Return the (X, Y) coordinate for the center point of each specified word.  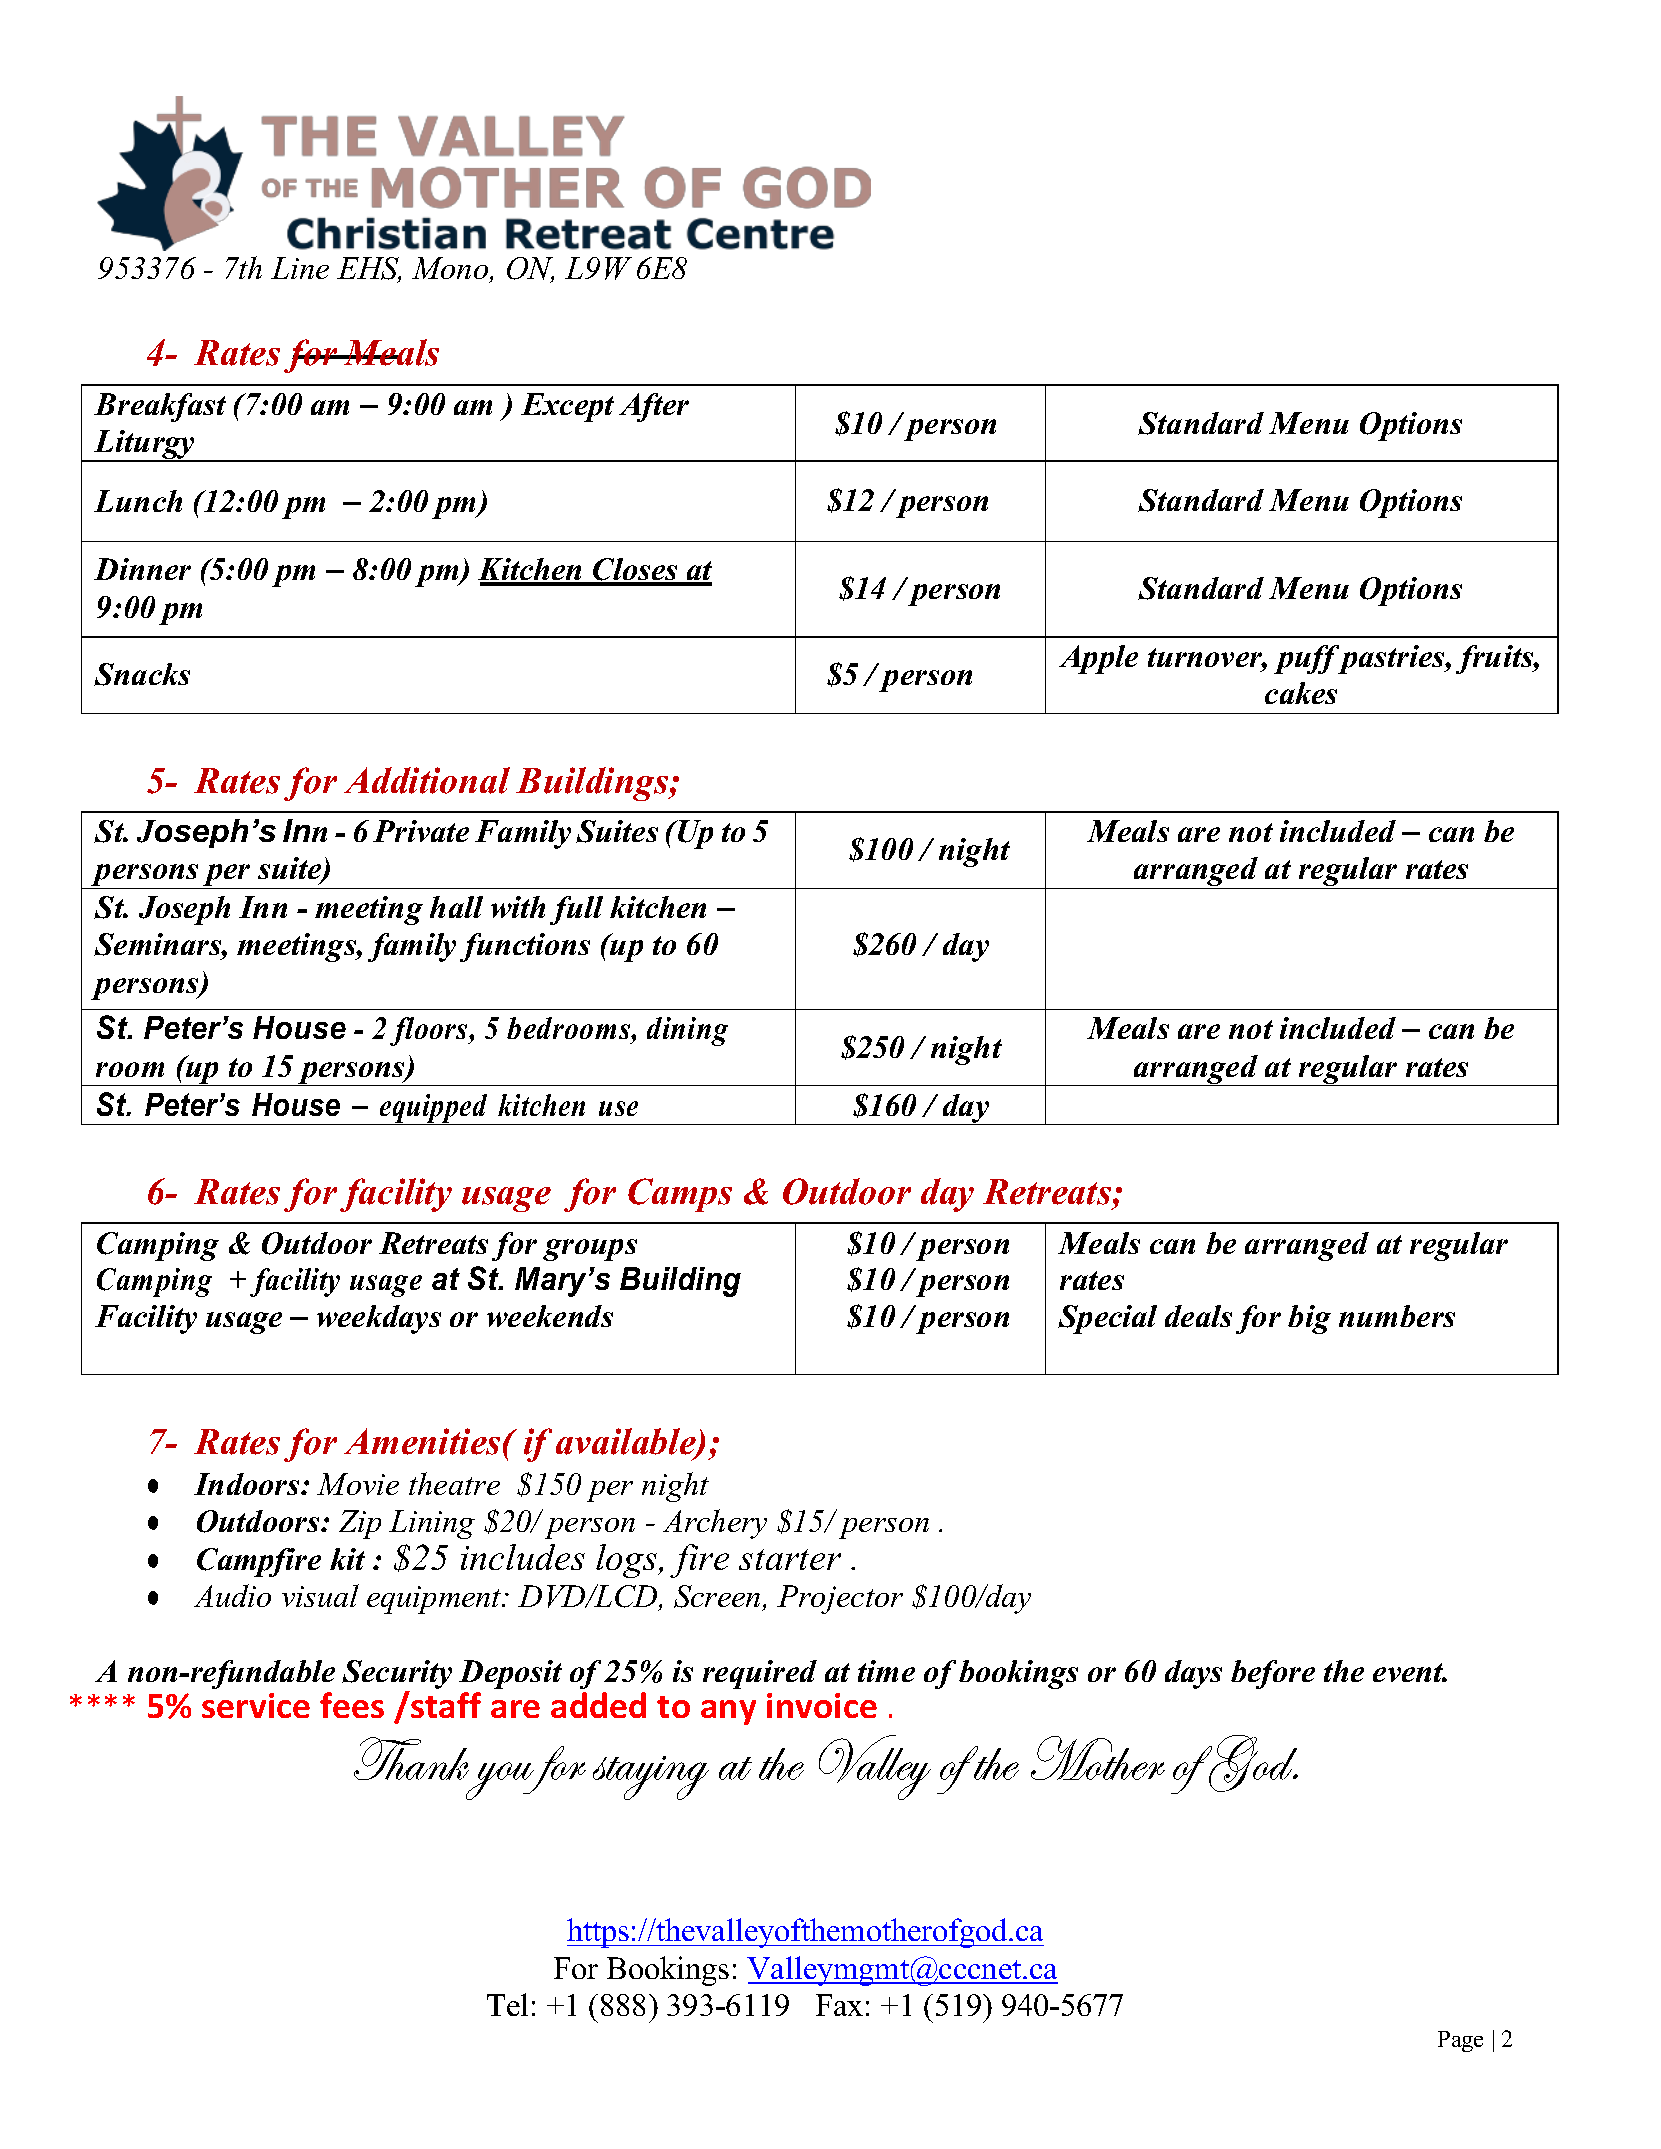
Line (300, 268)
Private (421, 831)
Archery (715, 1524)
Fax (839, 2005)
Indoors (248, 1484)
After (654, 407)
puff (1308, 659)
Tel (507, 2004)
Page (1460, 2041)
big (1309, 1319)
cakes (1301, 693)
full (576, 910)
